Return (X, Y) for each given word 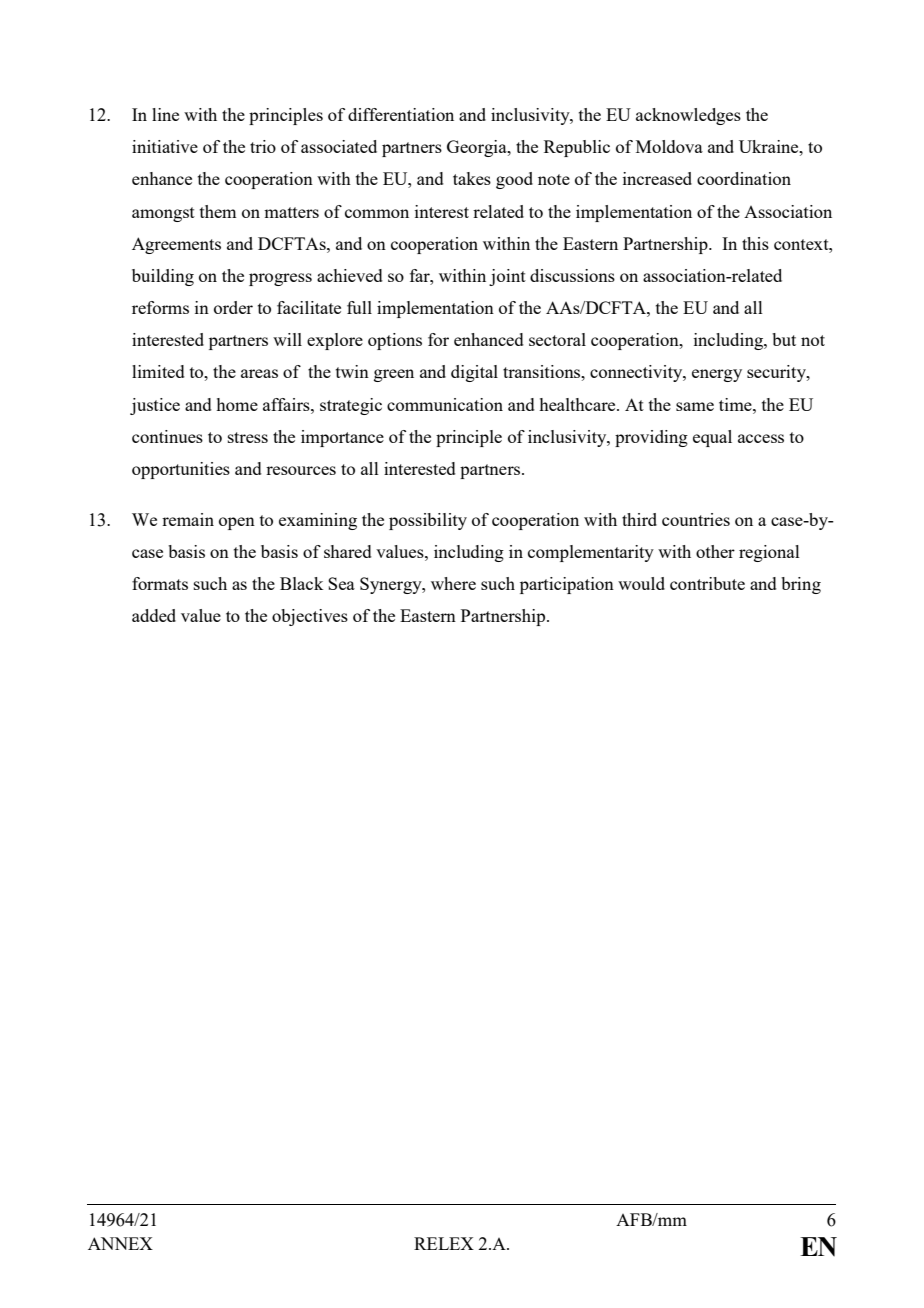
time (736, 404)
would (641, 583)
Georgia (478, 148)
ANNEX (120, 1243)
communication (445, 404)
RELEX (444, 1243)
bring (801, 585)
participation (567, 585)
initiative (165, 146)
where (453, 583)
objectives (310, 617)
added (154, 615)
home (237, 404)
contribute (707, 583)
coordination (744, 178)
